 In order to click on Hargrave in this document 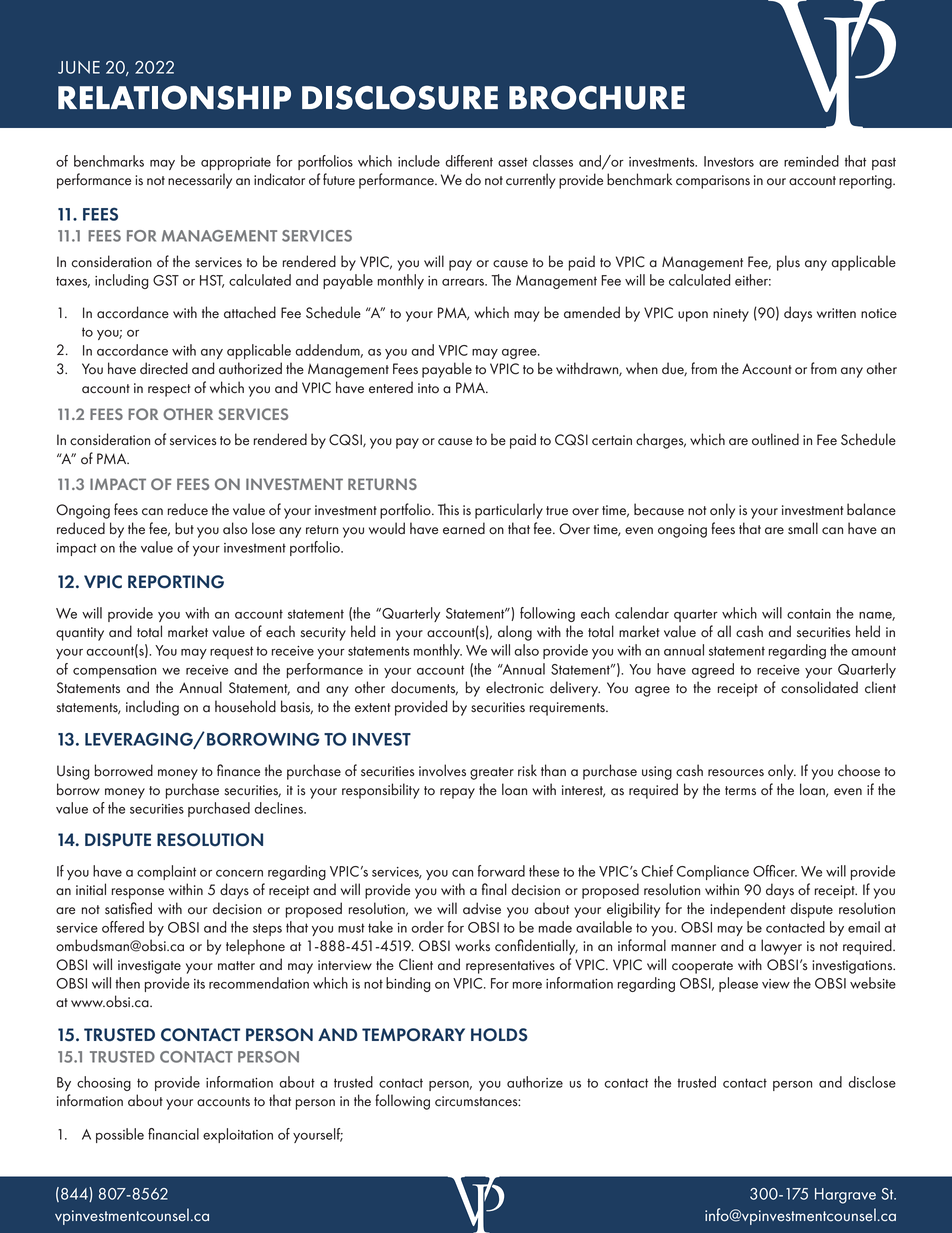, I will do `click(845, 1196)`.
